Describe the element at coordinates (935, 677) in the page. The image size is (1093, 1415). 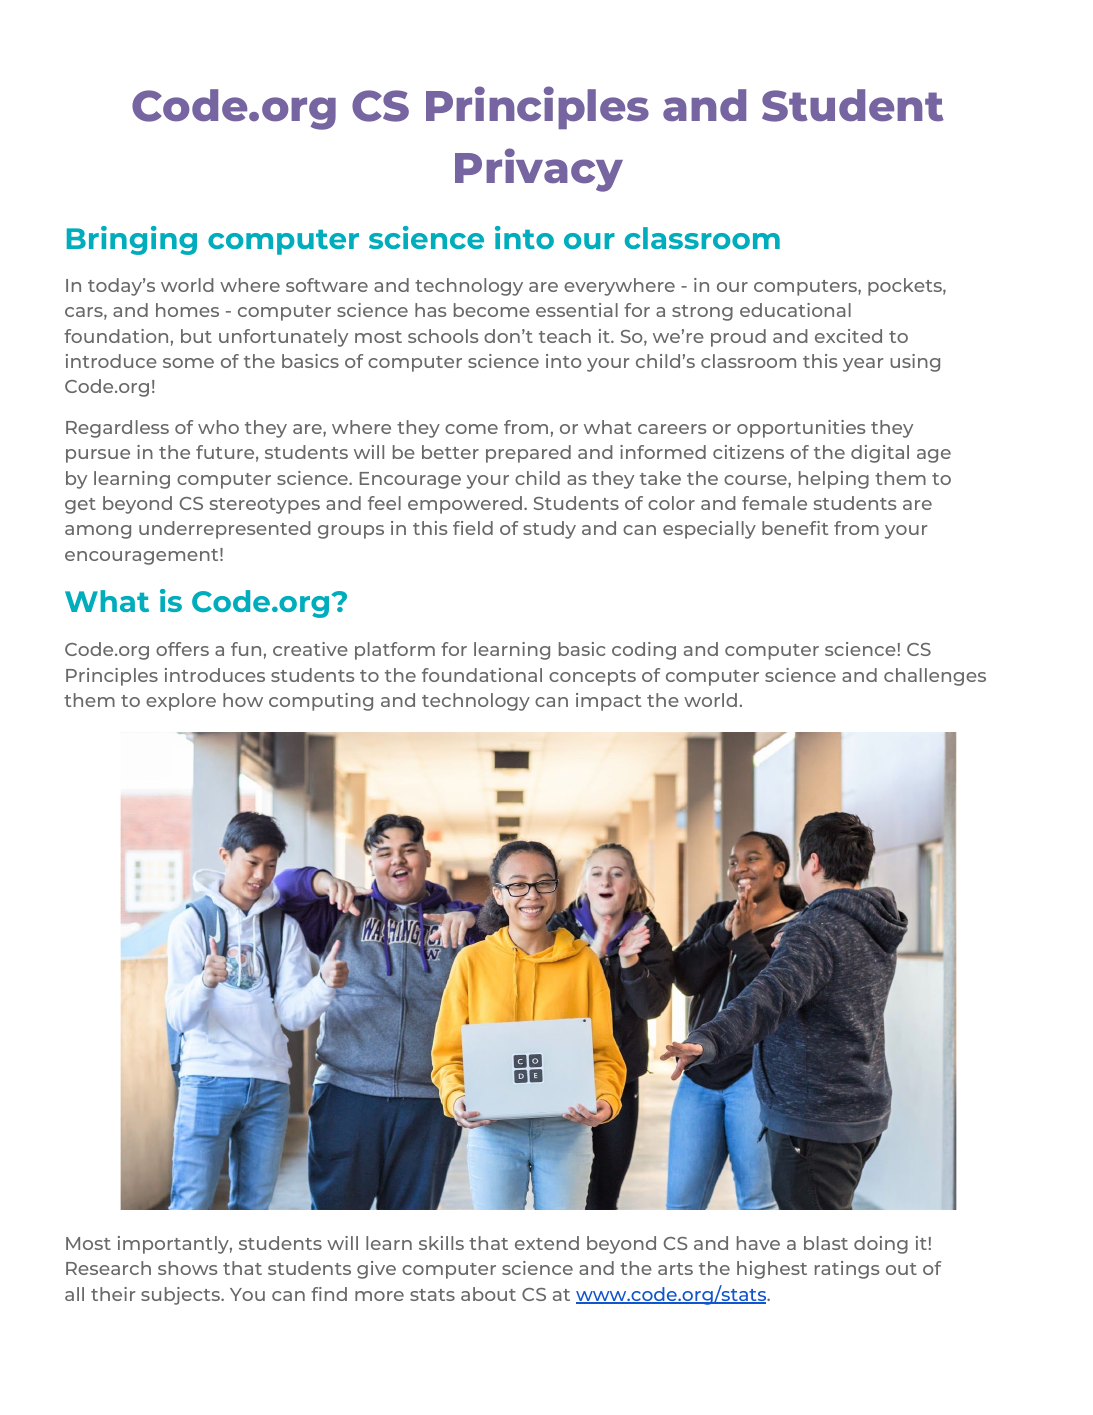
I see `challenges` at that location.
